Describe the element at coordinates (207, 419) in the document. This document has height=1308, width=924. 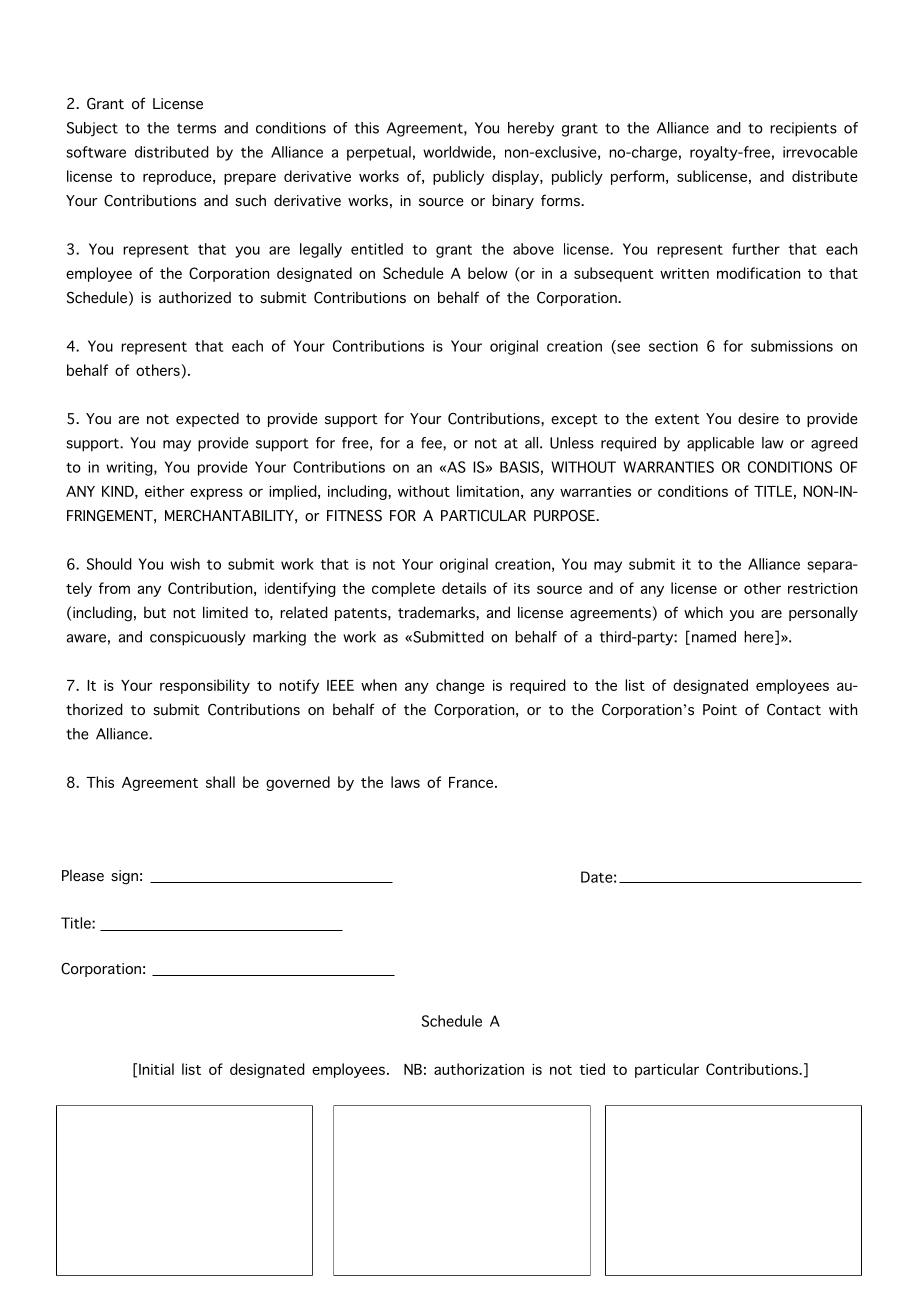
I see `expected` at that location.
